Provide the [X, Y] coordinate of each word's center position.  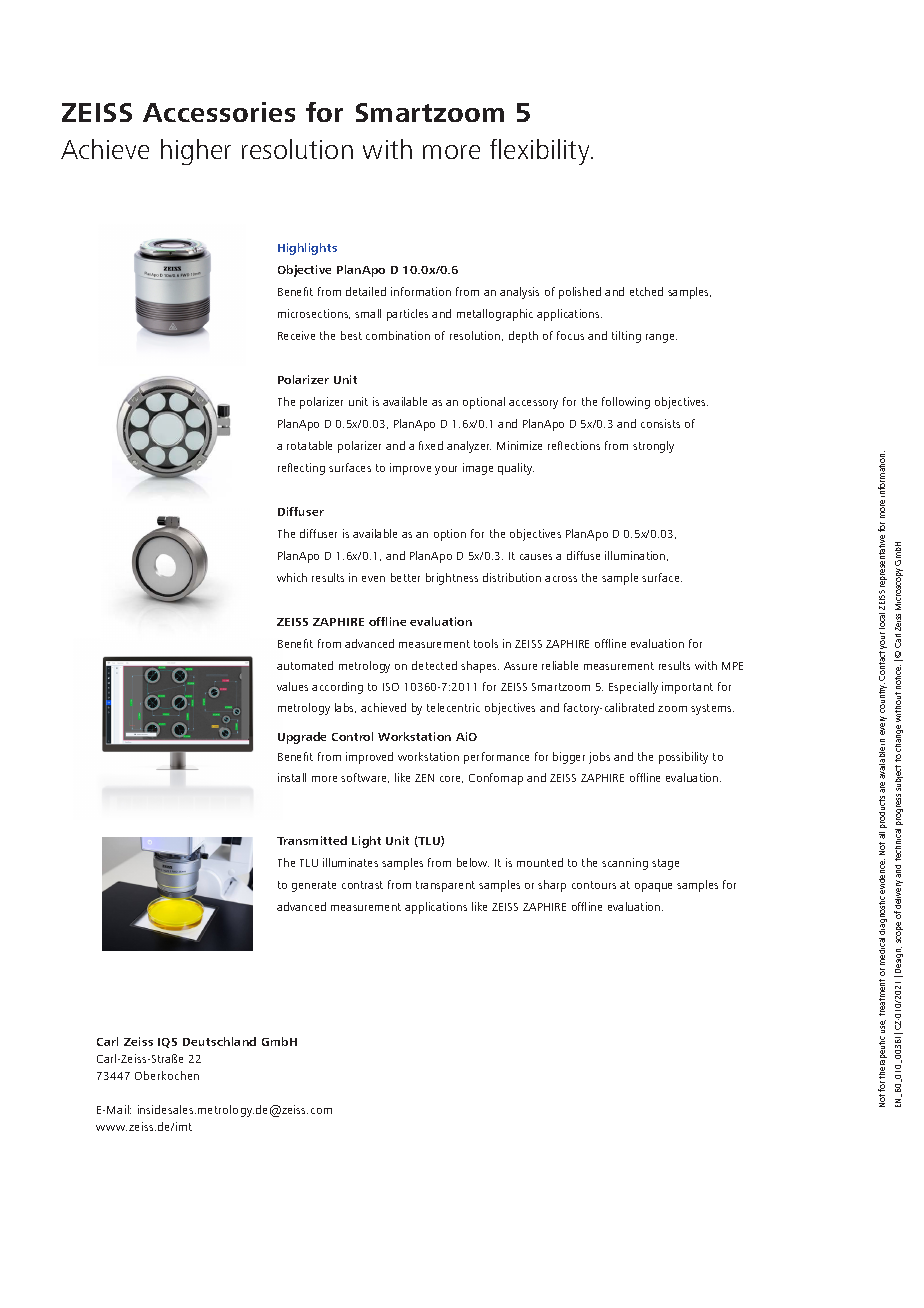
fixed [431, 445]
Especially [633, 688]
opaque [653, 887]
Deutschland [219, 1041]
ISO [391, 687]
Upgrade [302, 738]
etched [646, 291]
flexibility [541, 152]
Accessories [219, 112]
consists [660, 423]
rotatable [309, 445]
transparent [445, 886]
